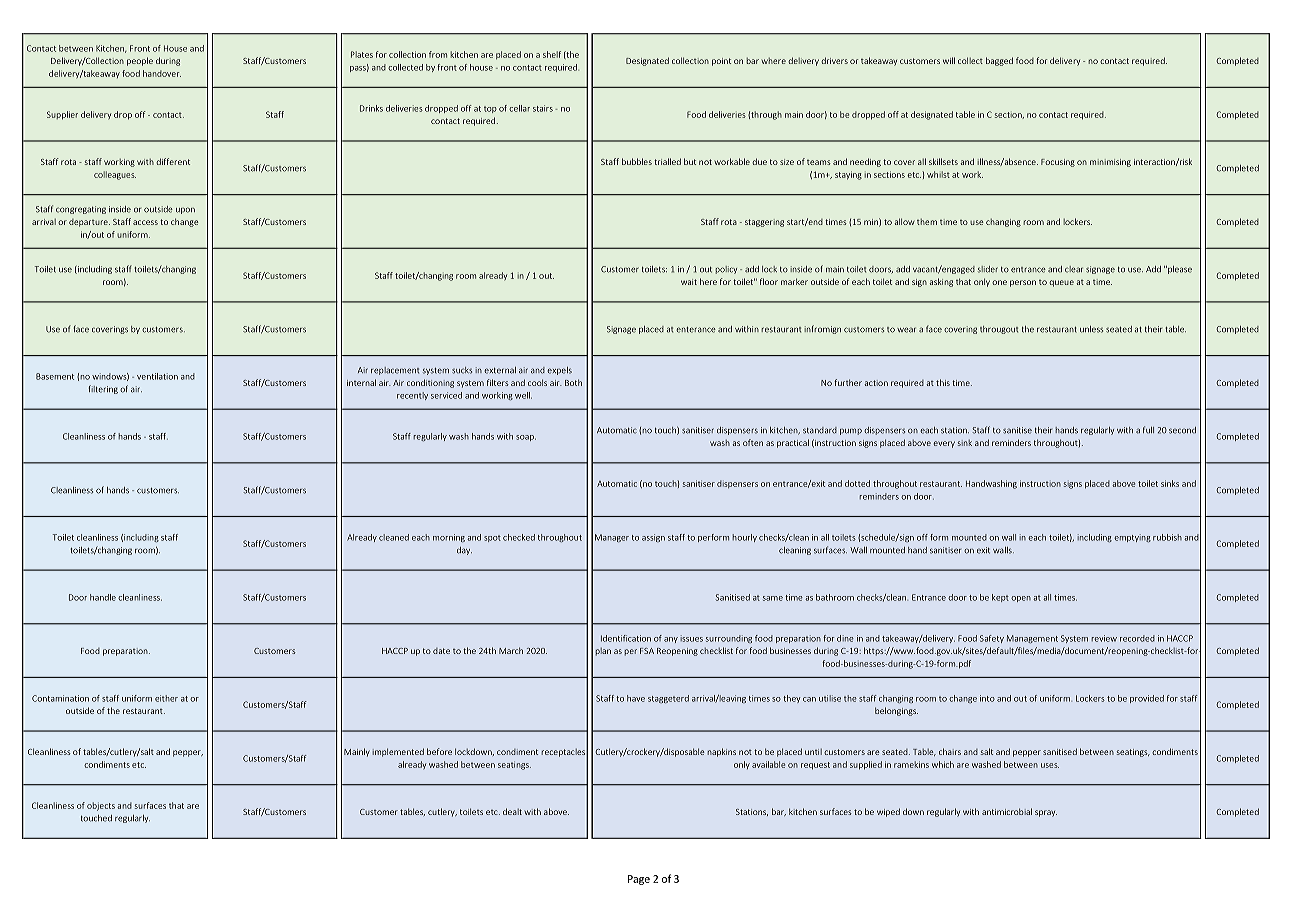 The width and height of the screenshot is (1308, 924). Describe the element at coordinates (140, 61) in the screenshot. I see `people` at that location.
